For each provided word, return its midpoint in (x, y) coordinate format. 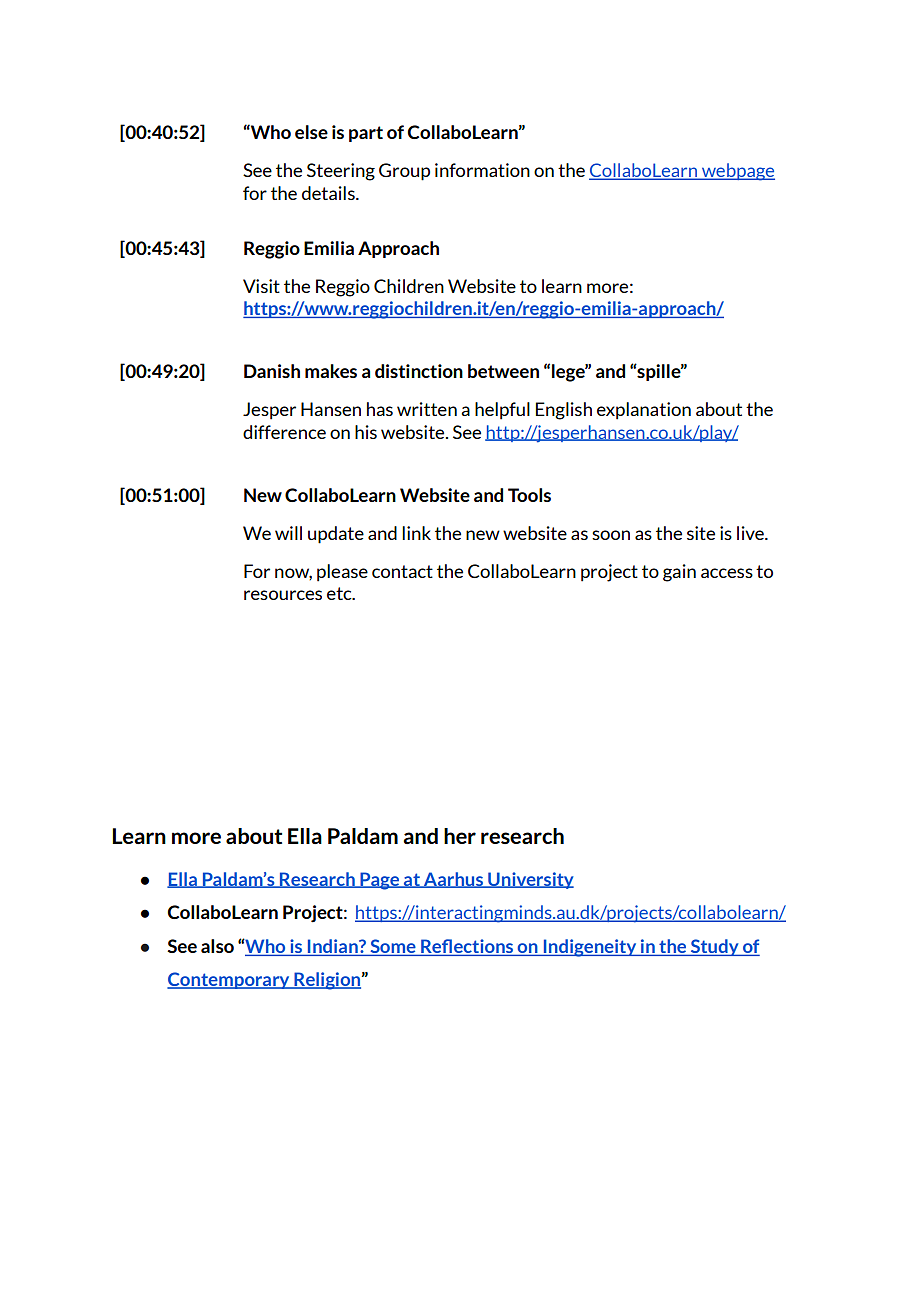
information (482, 170)
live (751, 533)
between (503, 371)
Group (404, 172)
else (311, 132)
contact (402, 571)
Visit (261, 286)
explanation (644, 411)
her (460, 836)
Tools (529, 495)
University (530, 880)
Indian (334, 946)
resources (283, 595)
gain (679, 573)
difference (284, 432)
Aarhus (453, 880)
